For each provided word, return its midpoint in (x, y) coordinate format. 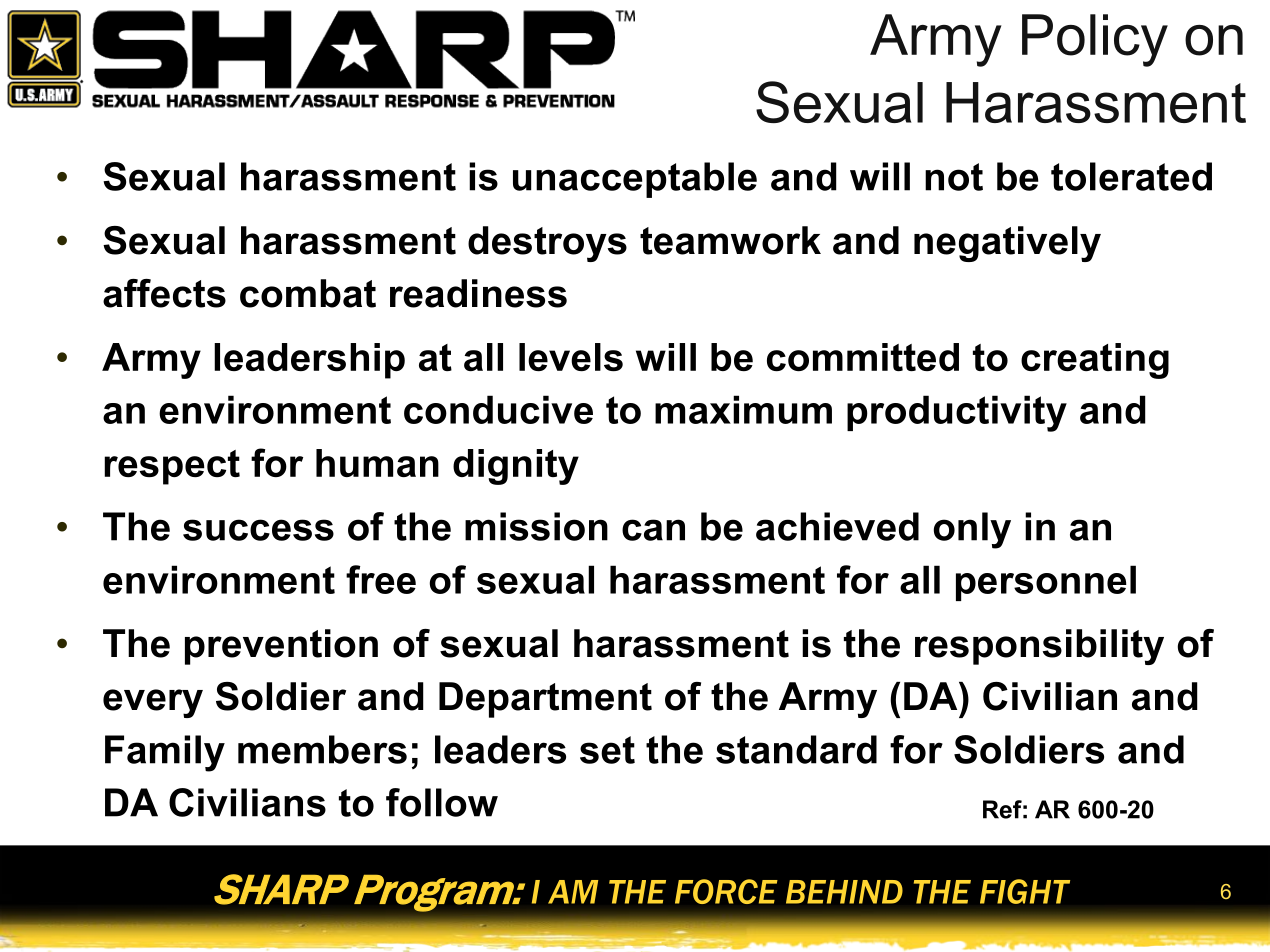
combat (308, 293)
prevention (281, 647)
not (954, 177)
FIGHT (1025, 891)
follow (442, 802)
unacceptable (635, 180)
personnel (1046, 583)
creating (1095, 361)
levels (571, 357)
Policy (1095, 40)
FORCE (726, 891)
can (653, 530)
